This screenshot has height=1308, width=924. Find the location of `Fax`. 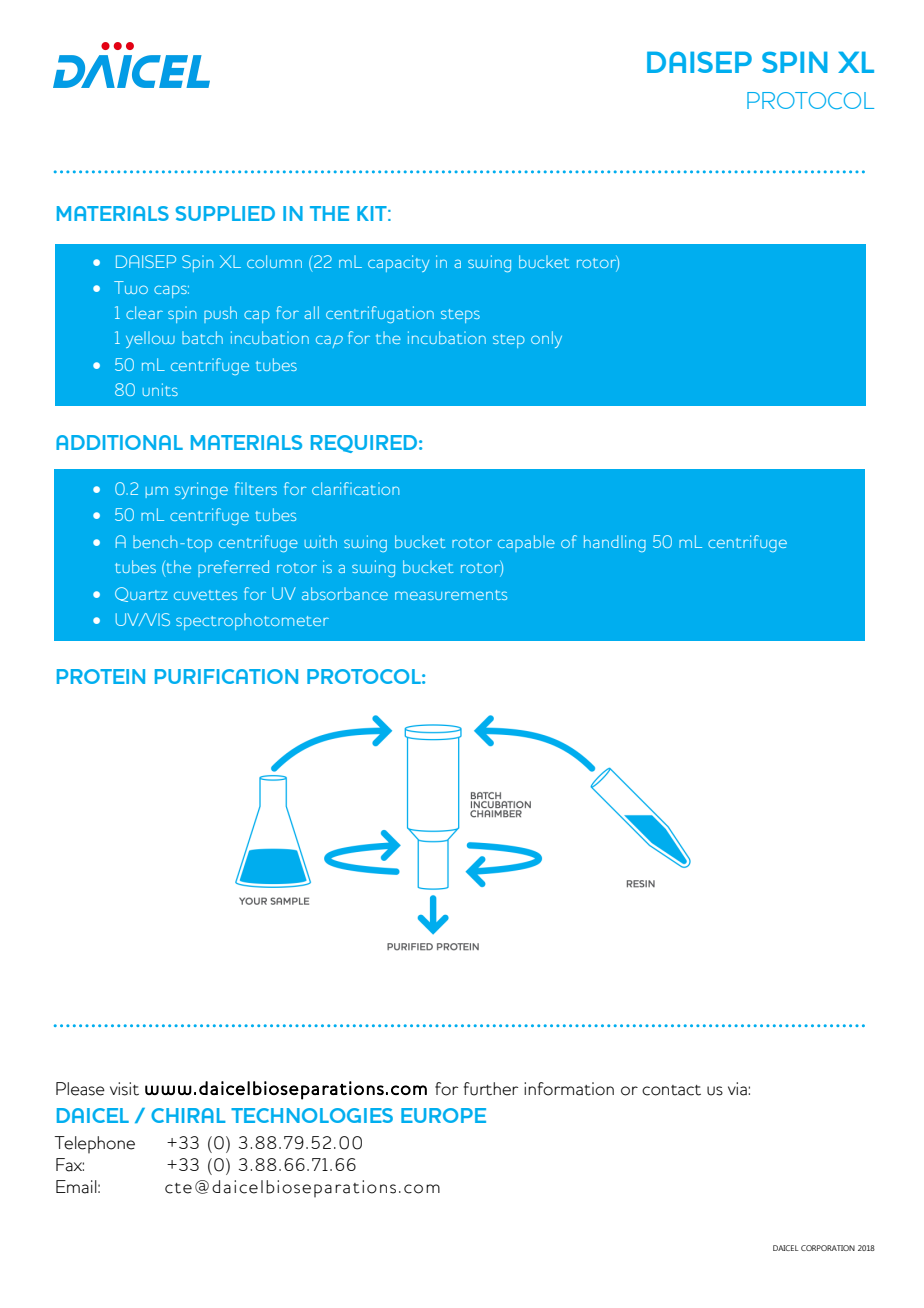

Fax is located at coordinates (70, 1165).
